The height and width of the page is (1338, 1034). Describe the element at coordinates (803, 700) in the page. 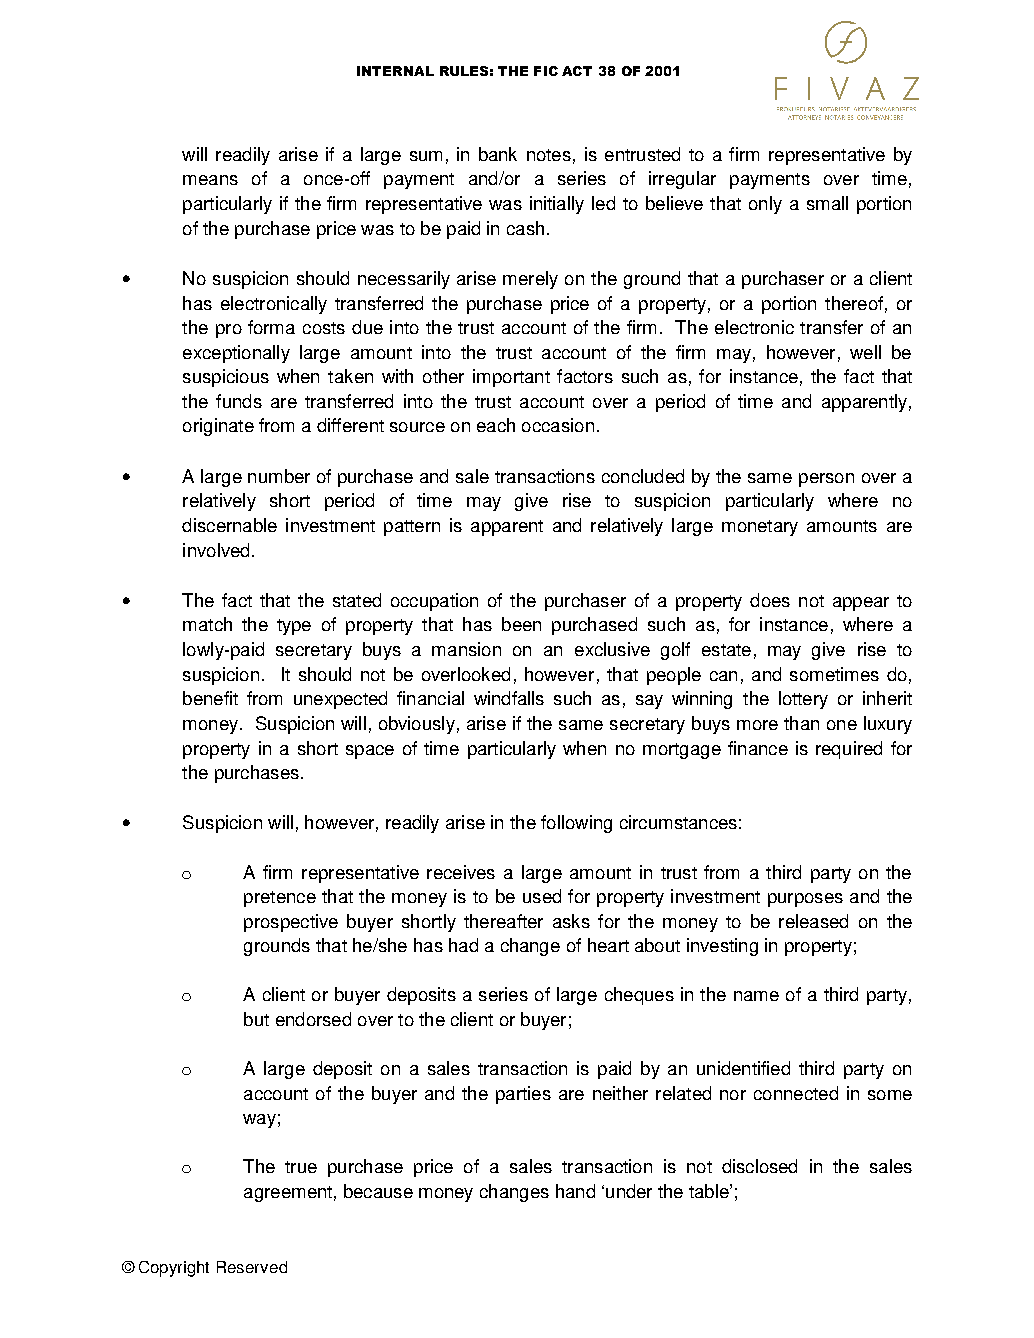

I see `lottery` at that location.
